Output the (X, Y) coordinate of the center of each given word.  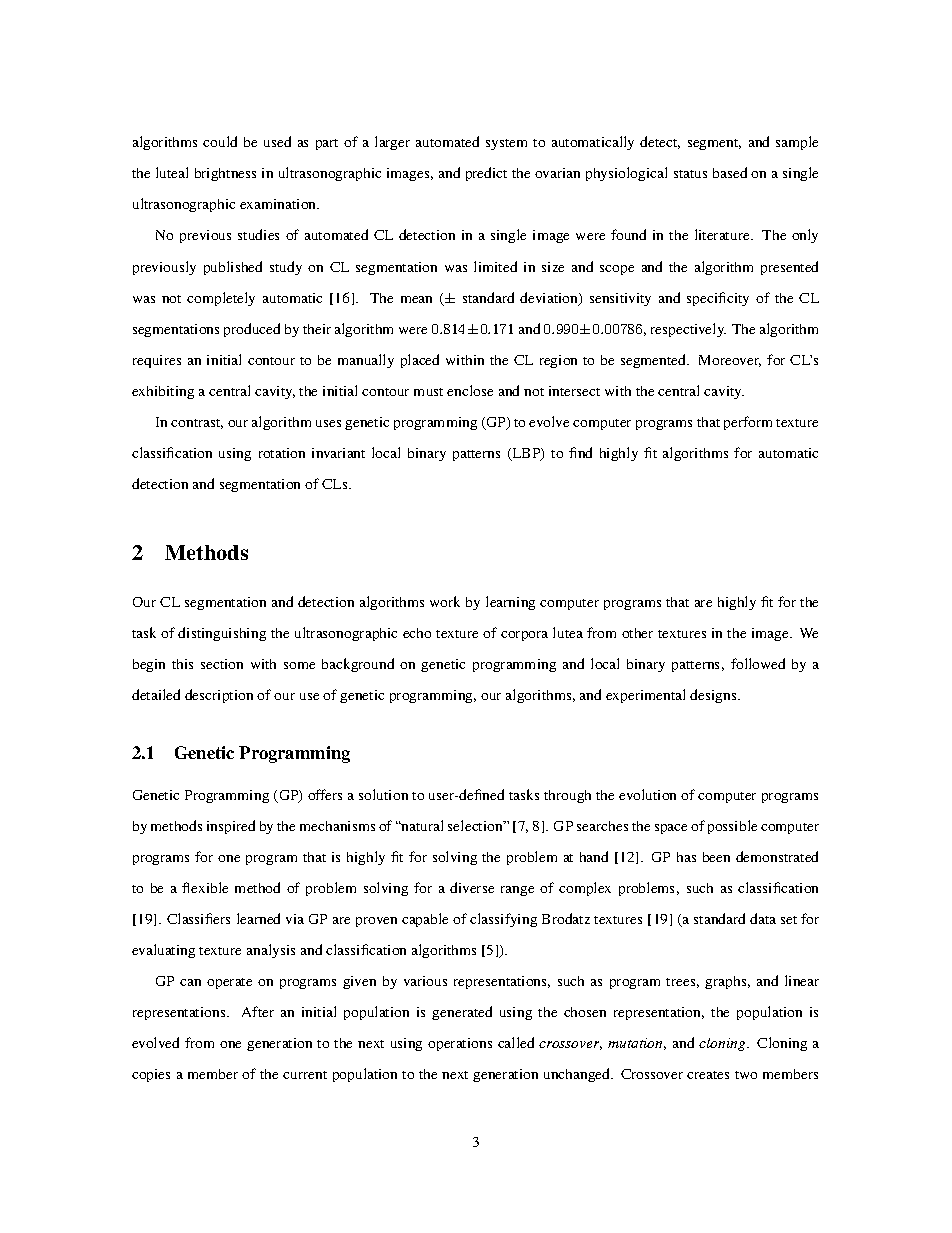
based (730, 172)
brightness (225, 174)
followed (758, 663)
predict (486, 174)
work (445, 601)
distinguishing (222, 634)
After (258, 1011)
